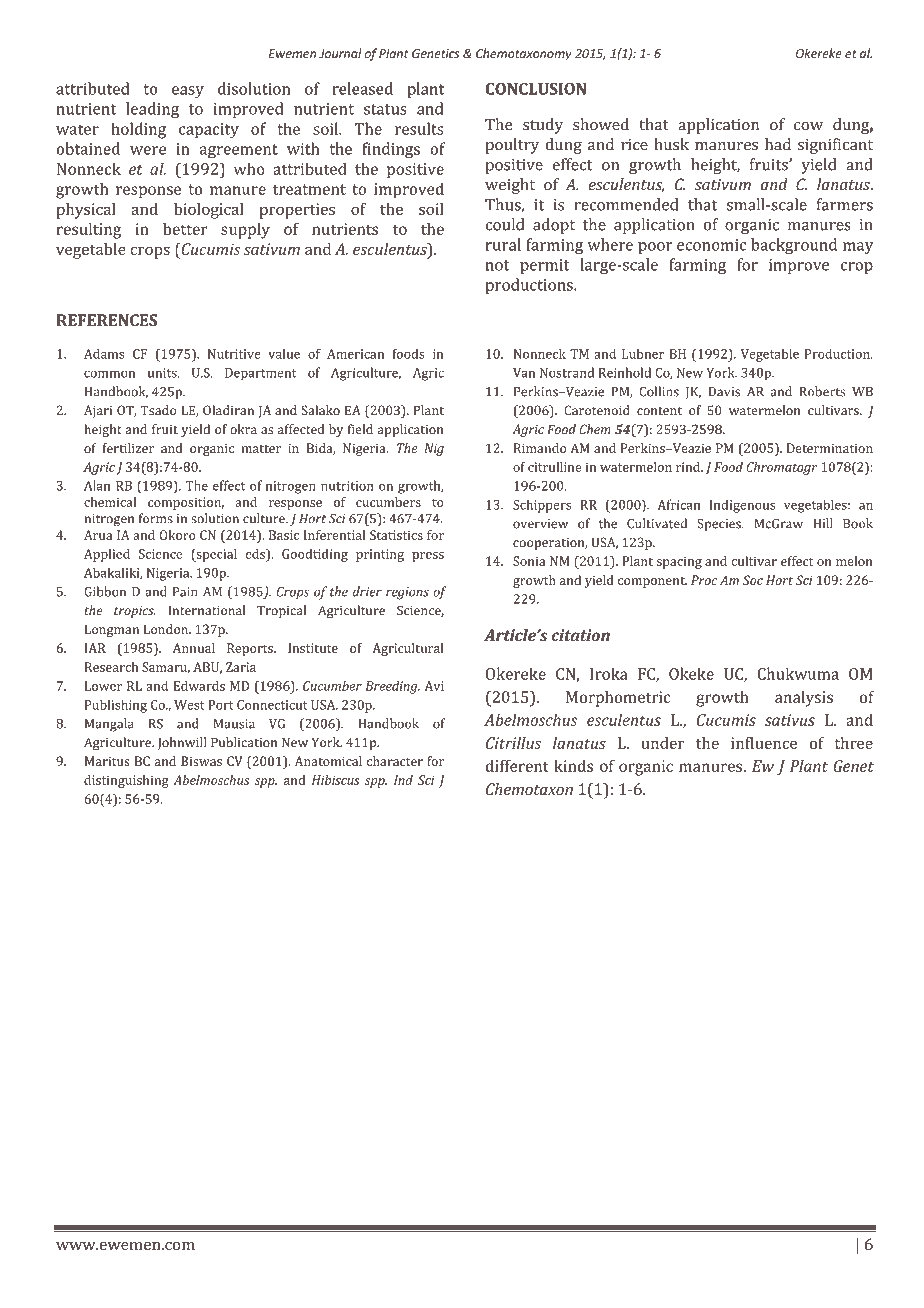 Image resolution: width=924 pixels, height=1308 pixels. Describe the element at coordinates (208, 211) in the image. I see `biological` at that location.
